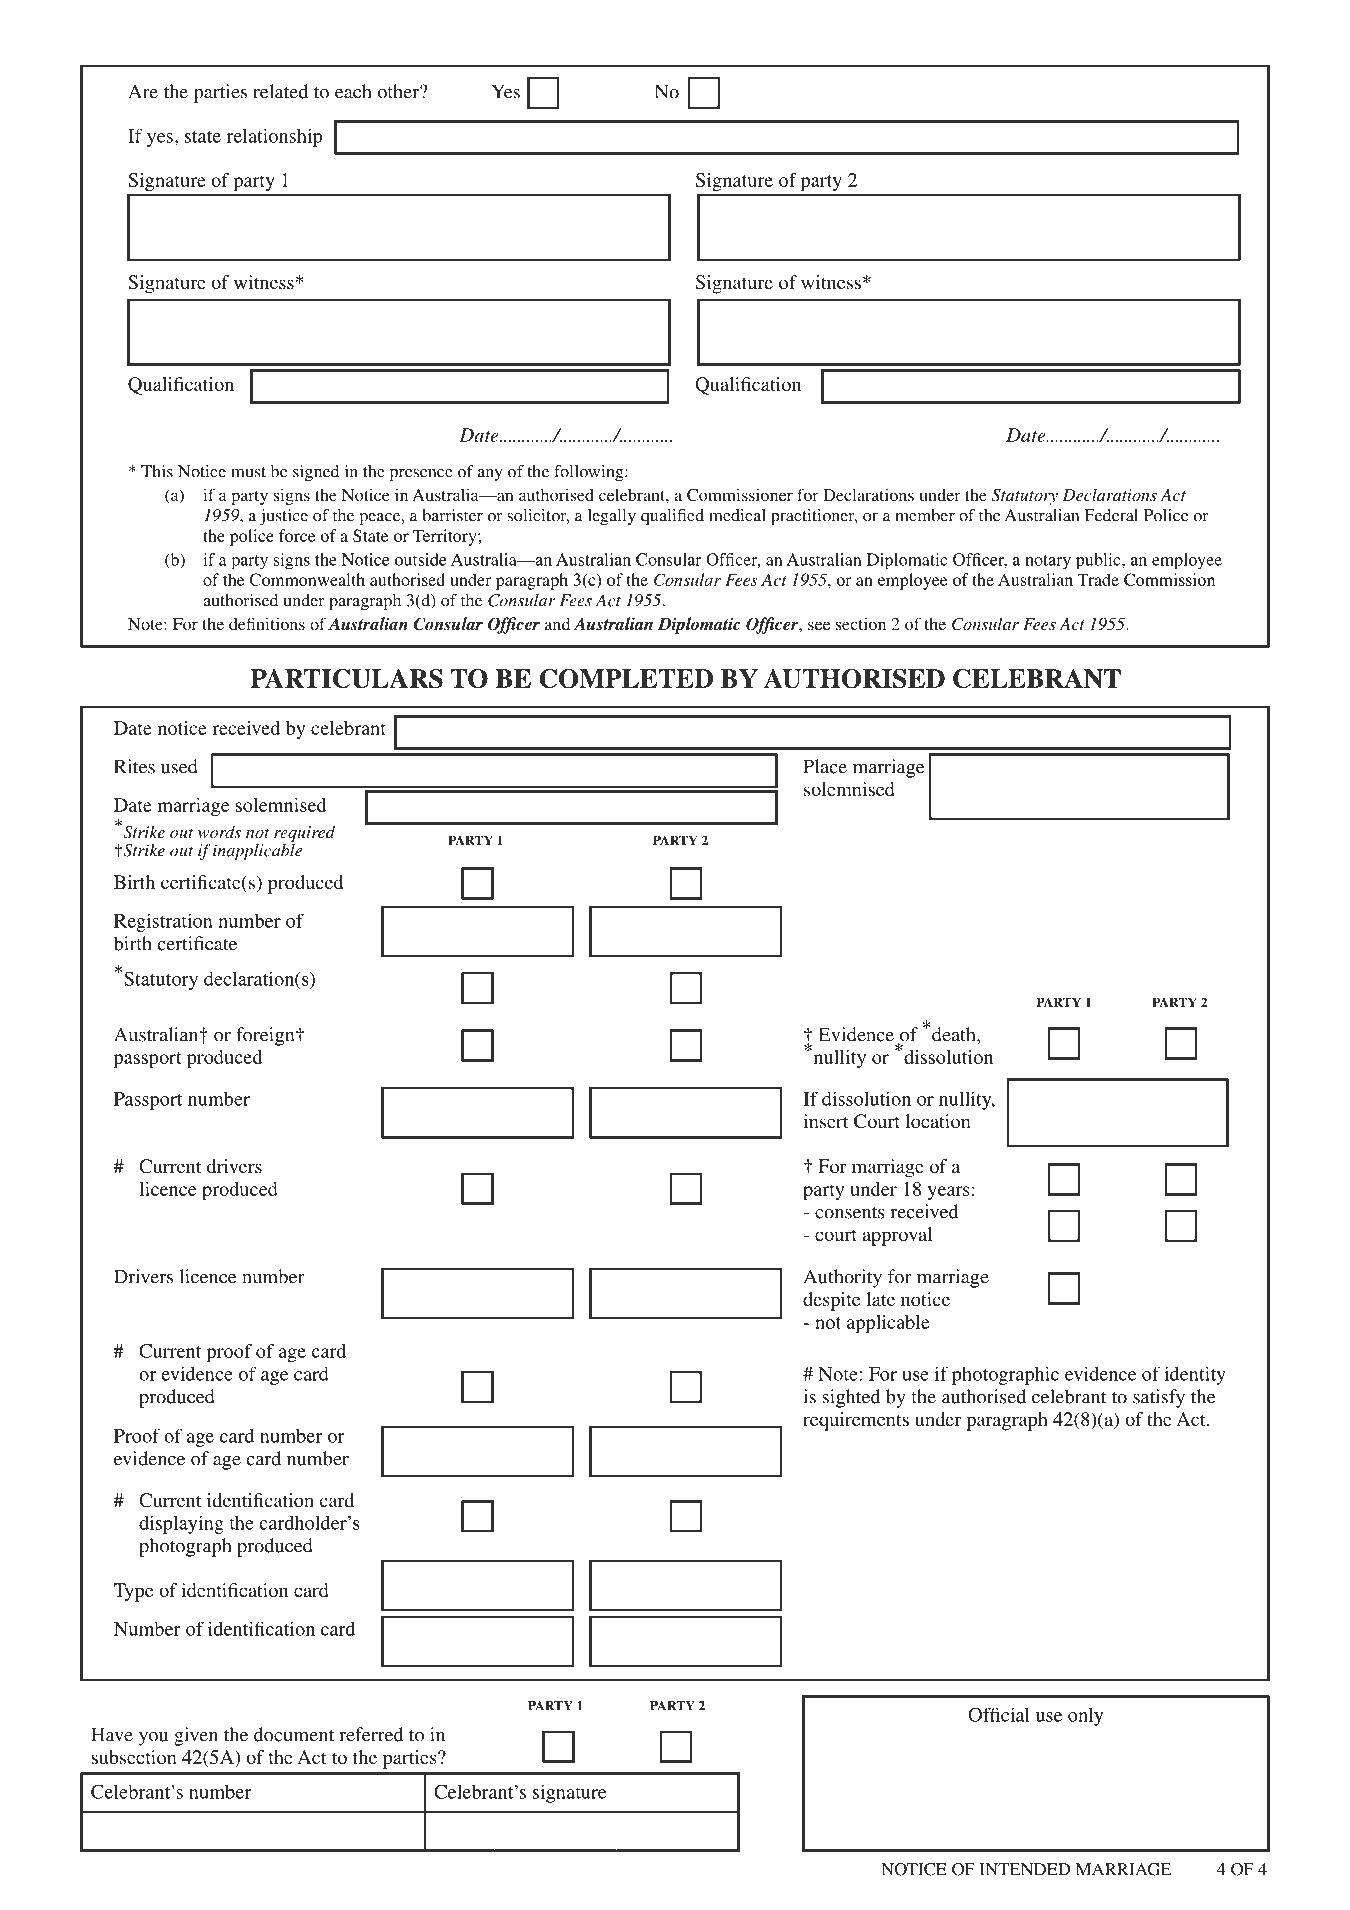  I want to click on insert, so click(825, 1121).
